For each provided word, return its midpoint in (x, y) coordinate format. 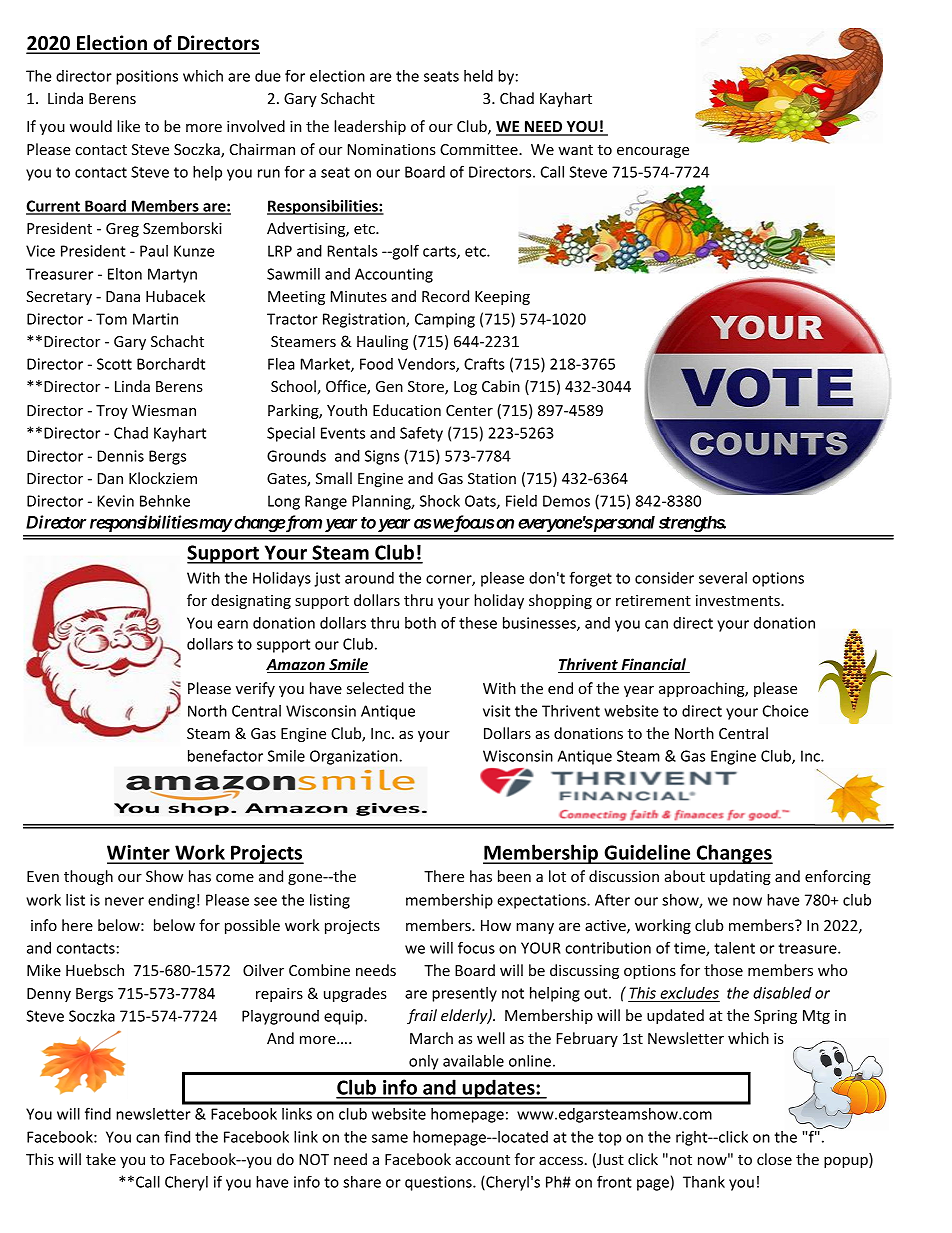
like (128, 126)
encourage (653, 152)
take (101, 1159)
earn (232, 624)
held (478, 76)
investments (739, 600)
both (420, 623)
